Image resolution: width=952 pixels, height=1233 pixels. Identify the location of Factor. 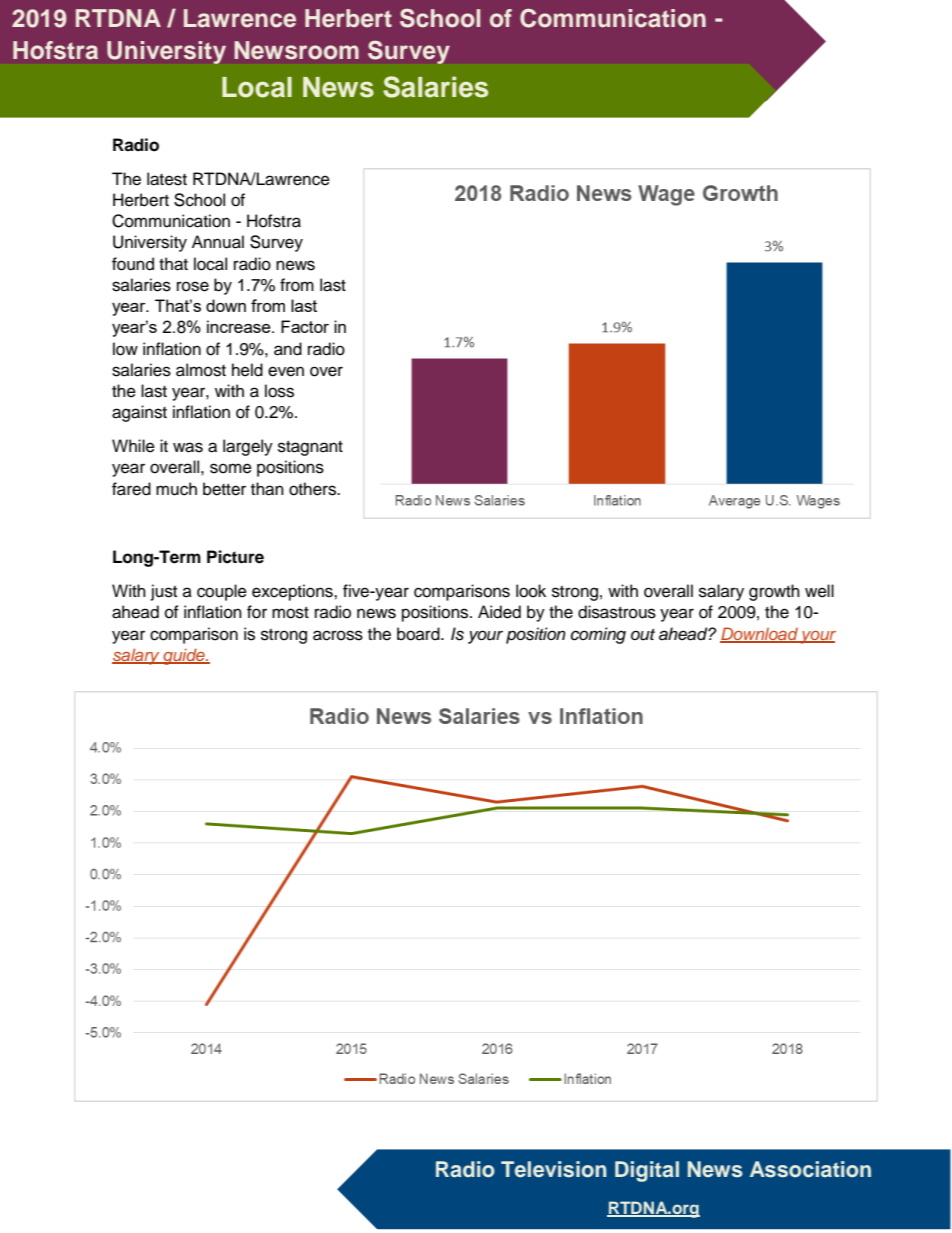
(305, 326).
